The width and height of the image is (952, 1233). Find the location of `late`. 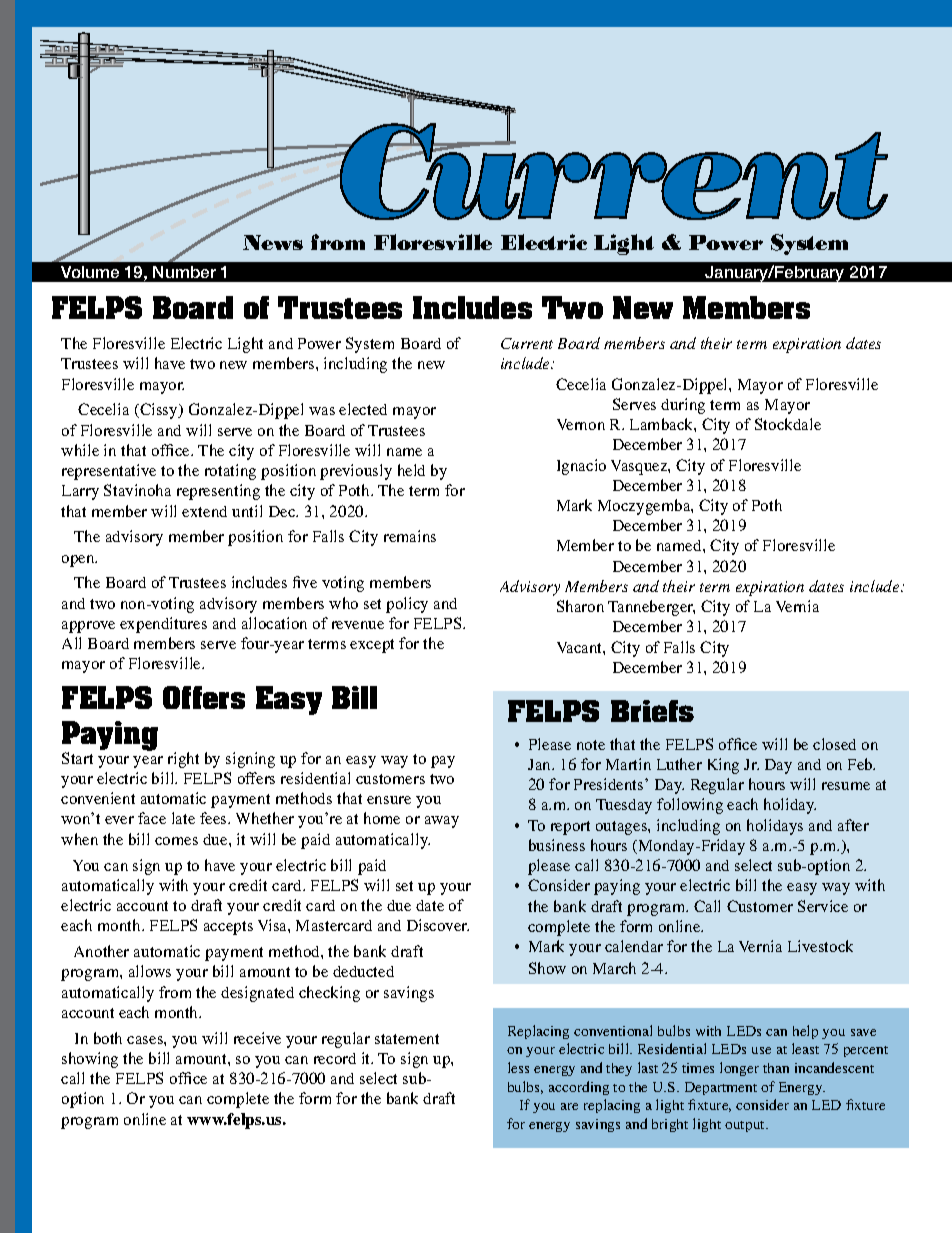

late is located at coordinates (183, 818).
